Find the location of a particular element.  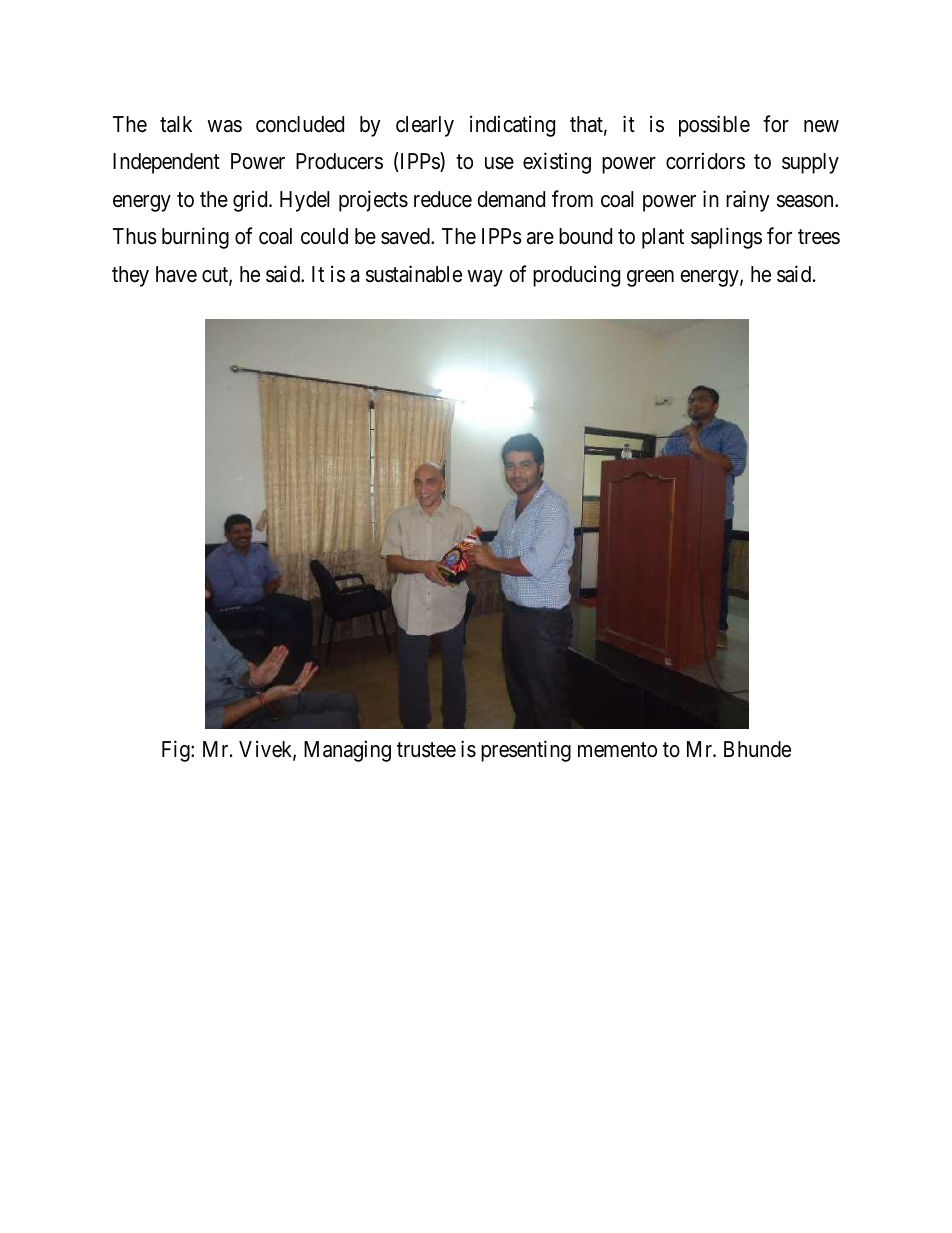

was is located at coordinates (224, 126).
